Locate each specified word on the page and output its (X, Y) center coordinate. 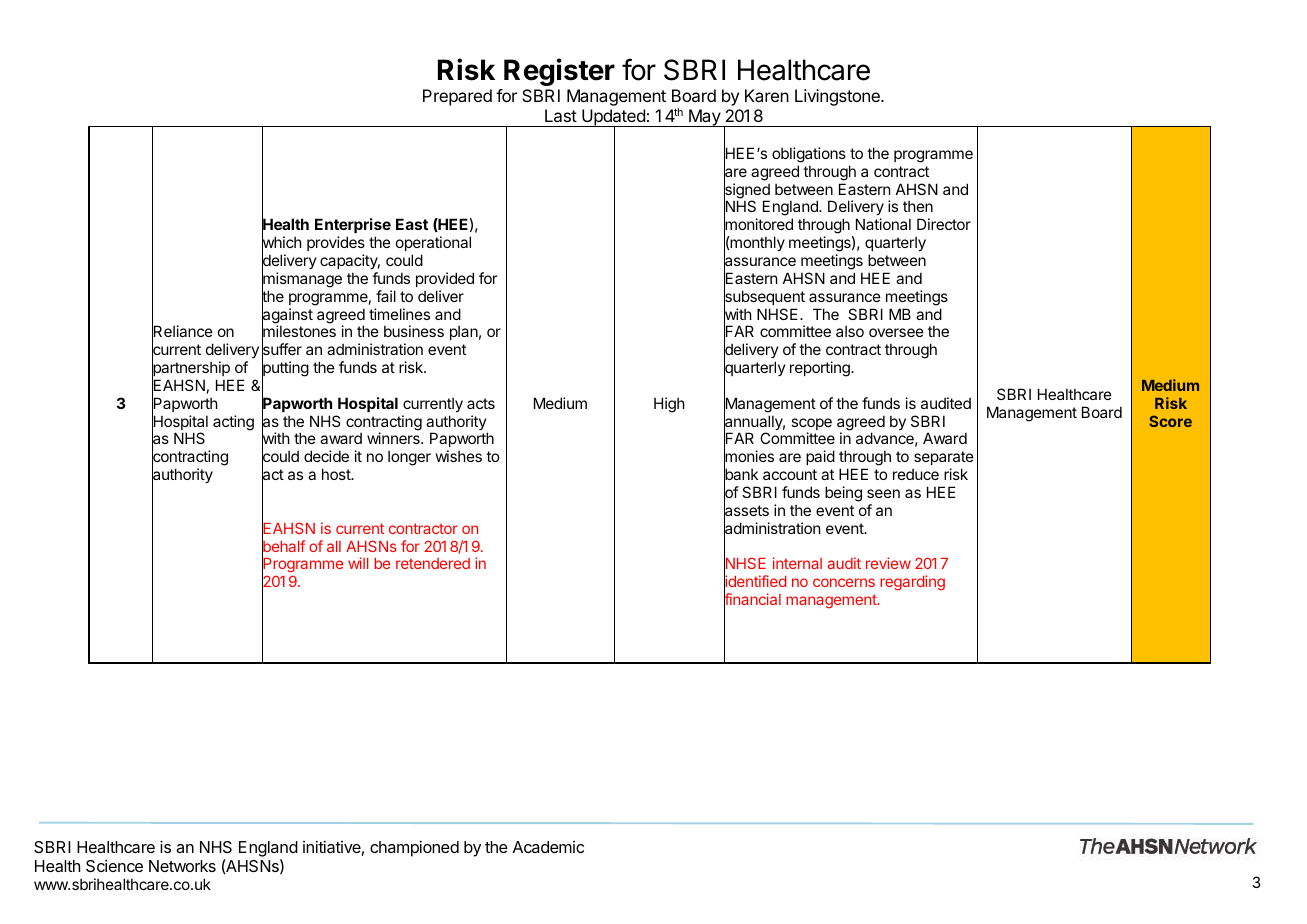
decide (326, 456)
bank (741, 475)
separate (944, 458)
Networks (182, 866)
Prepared (457, 97)
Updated (613, 118)
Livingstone (838, 97)
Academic (548, 847)
